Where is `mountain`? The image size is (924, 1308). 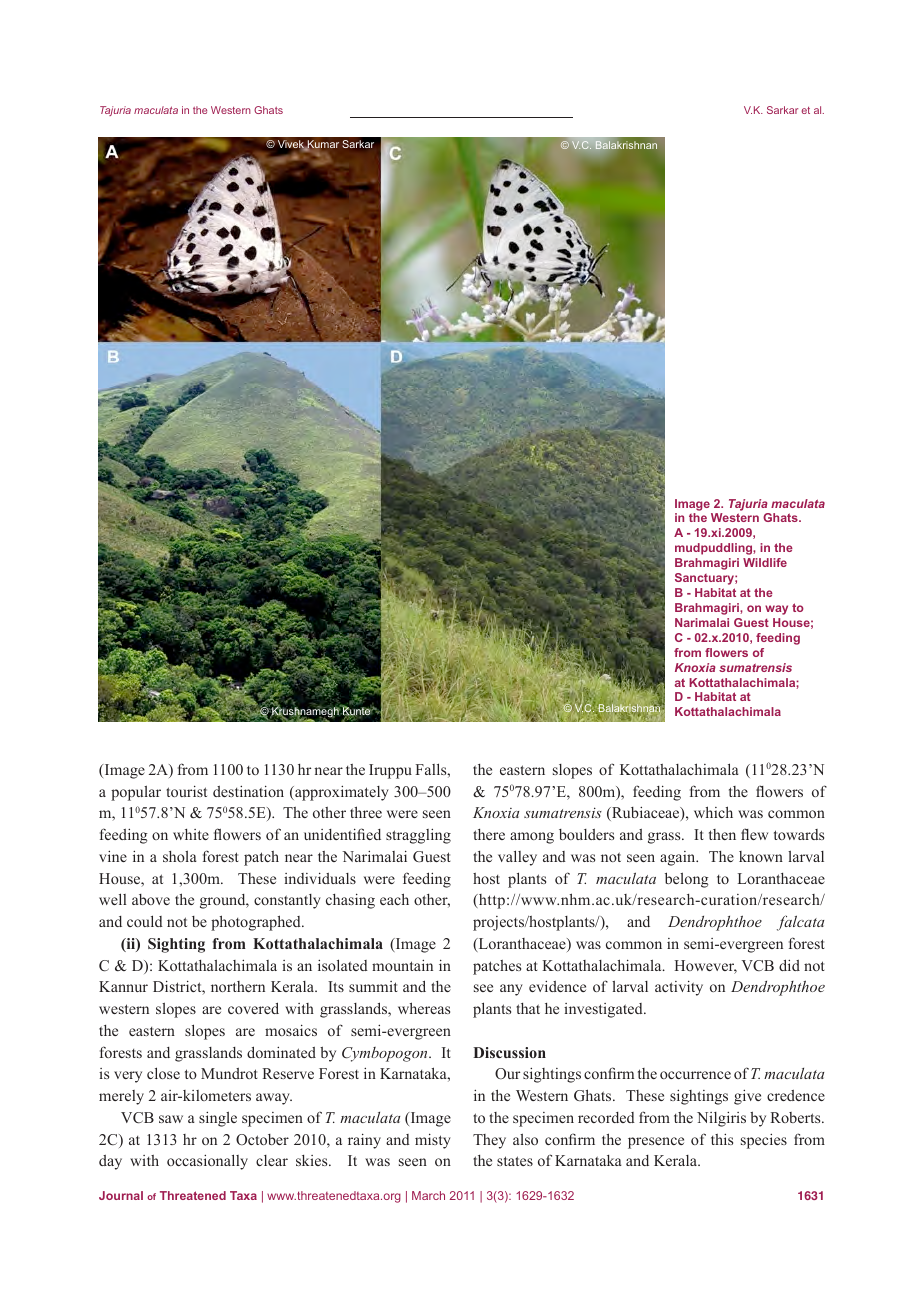
mountain is located at coordinates (402, 965).
